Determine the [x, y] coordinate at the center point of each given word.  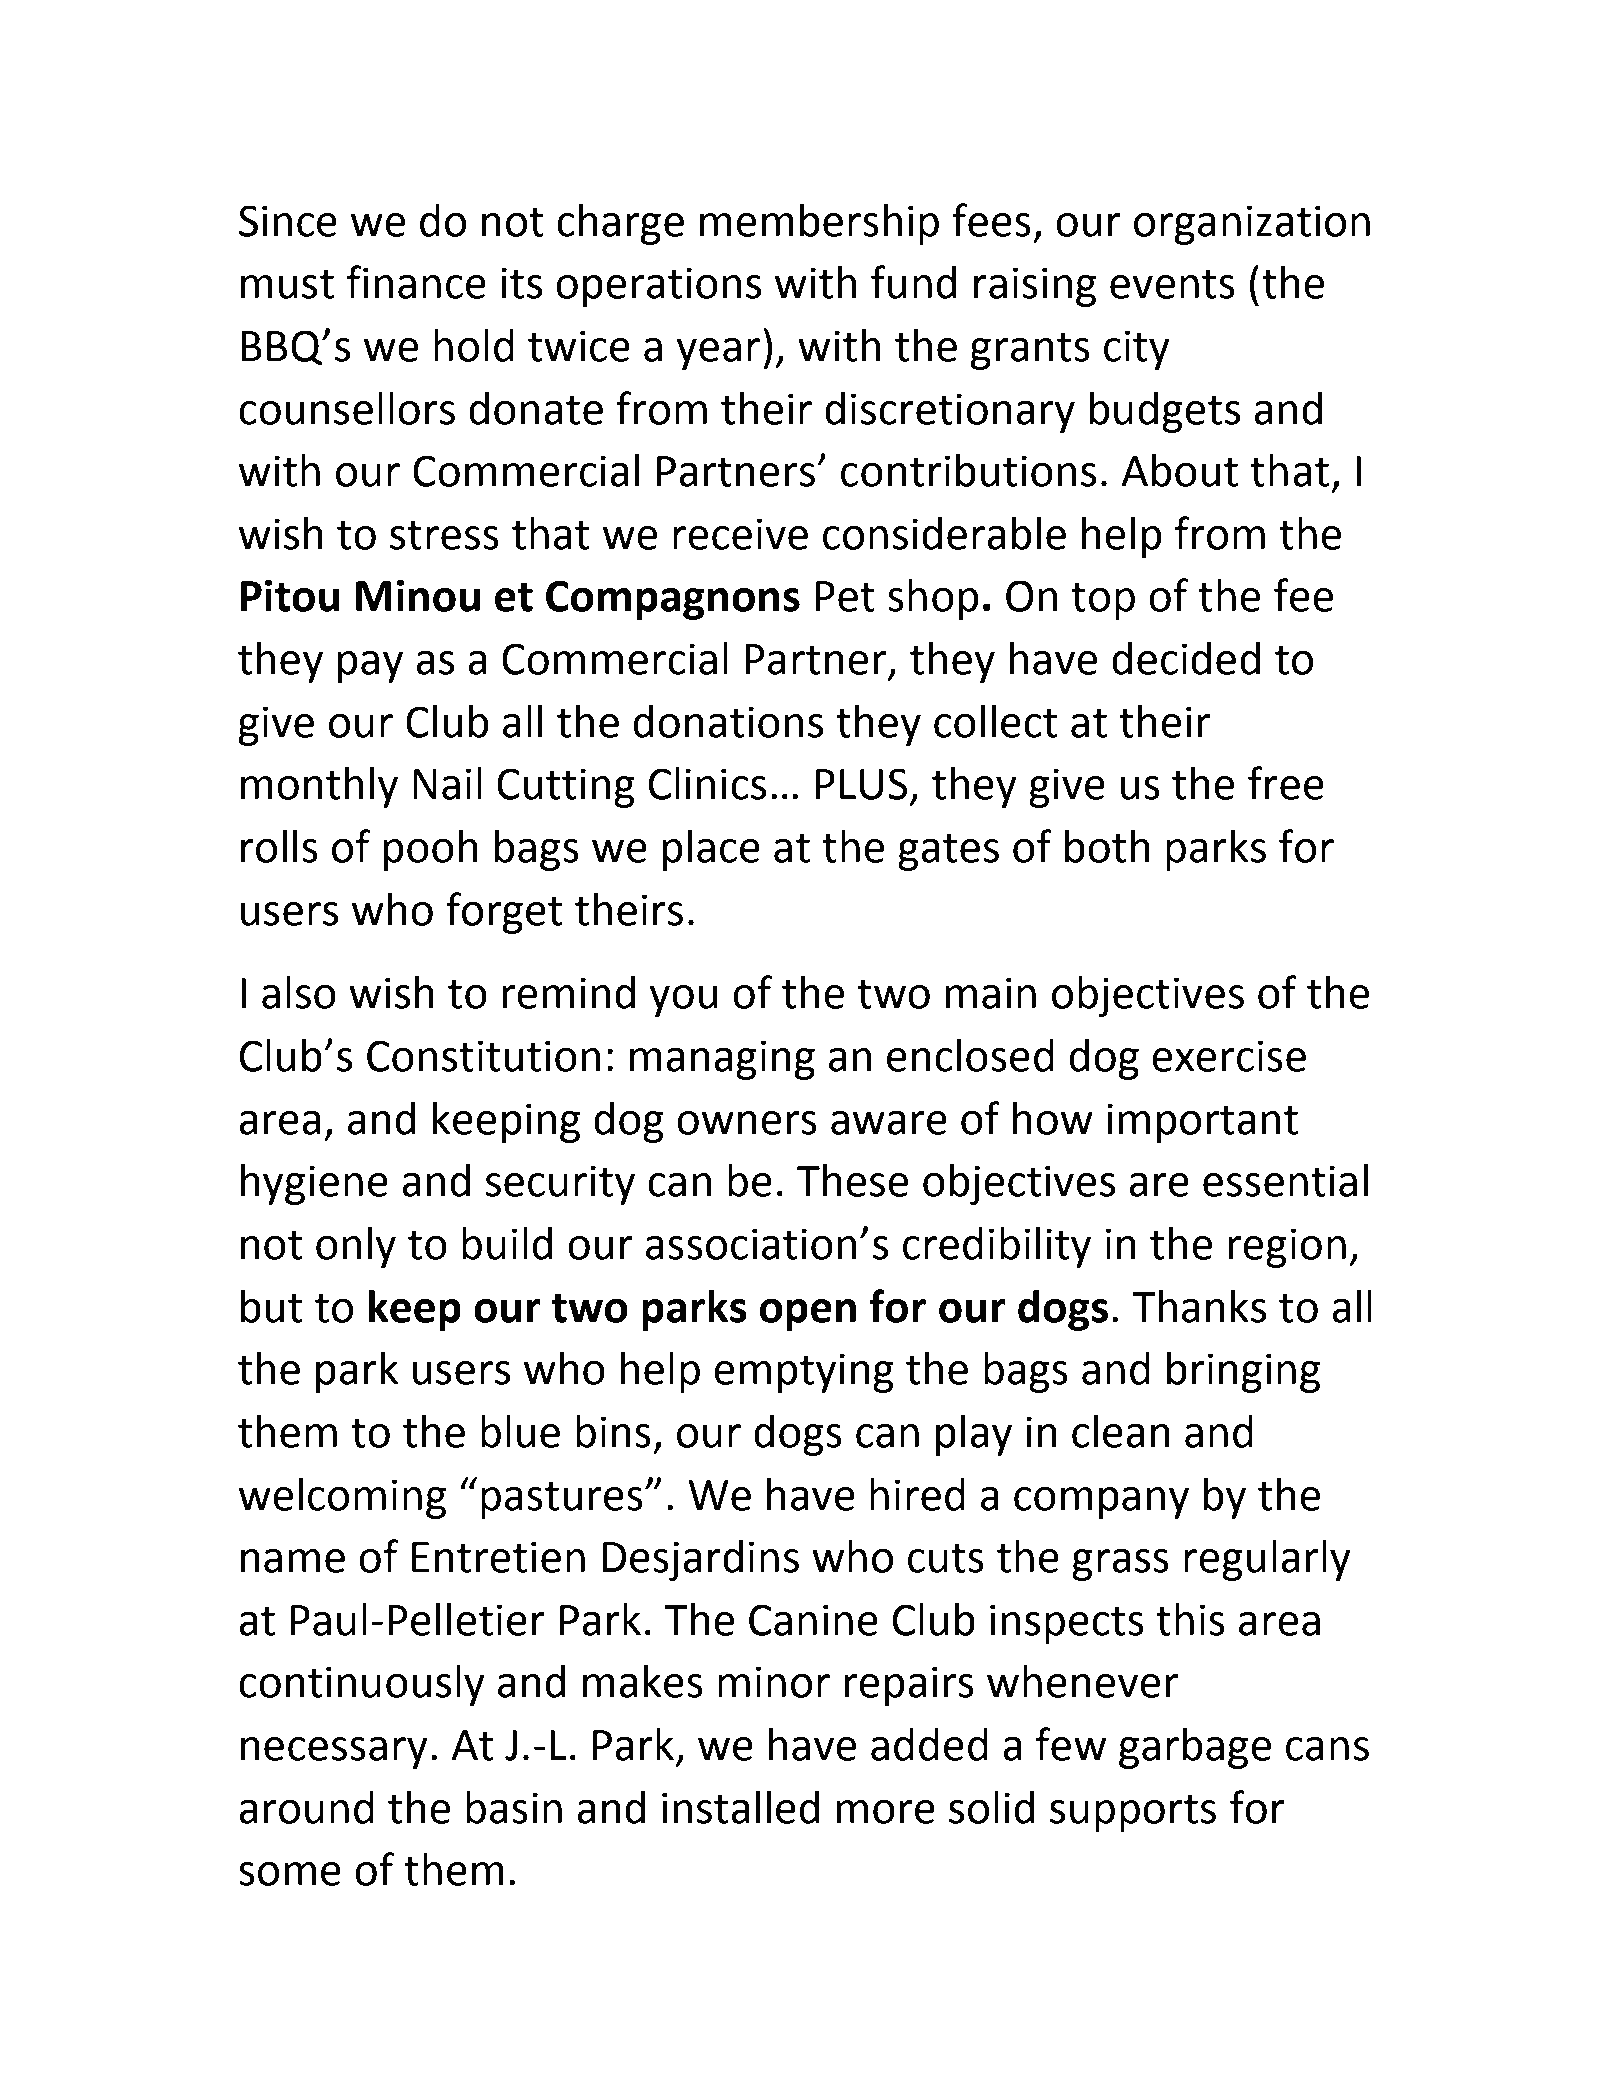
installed [741, 1807]
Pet [845, 596]
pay [370, 667]
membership [819, 224]
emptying [804, 1373]
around [306, 1807]
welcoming [342, 1498]
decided [1186, 658]
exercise [1229, 1056]
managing [722, 1060]
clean [1121, 1431]
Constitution [483, 1056]
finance [416, 282]
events [1172, 284]
